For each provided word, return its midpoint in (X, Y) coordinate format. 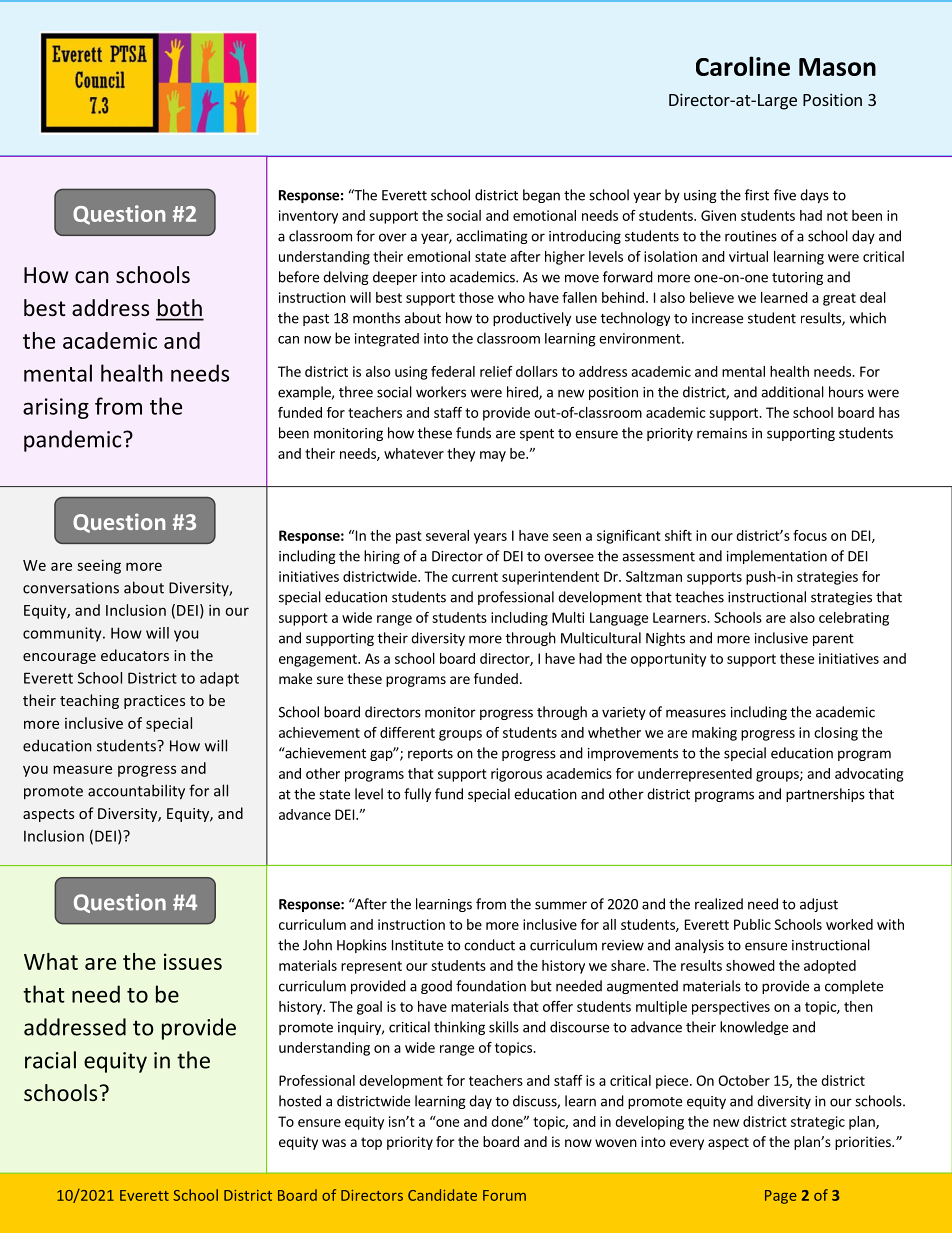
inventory (308, 217)
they (461, 455)
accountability (136, 792)
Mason (837, 67)
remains (722, 433)
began (541, 196)
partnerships (825, 795)
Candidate (442, 1195)
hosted (300, 1101)
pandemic (74, 441)
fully (417, 795)
